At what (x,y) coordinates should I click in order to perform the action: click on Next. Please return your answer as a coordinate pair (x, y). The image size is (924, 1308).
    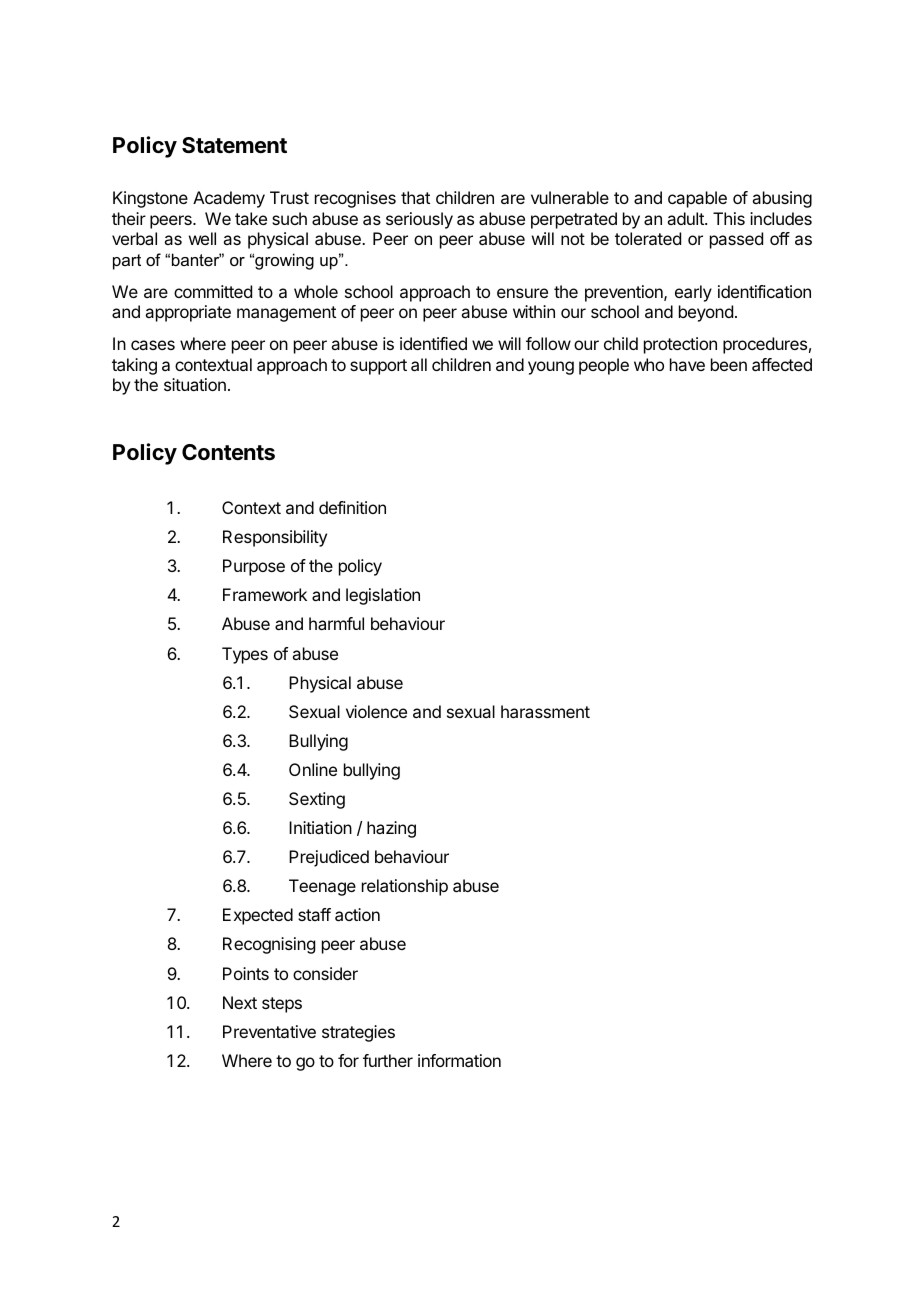
    Looking at the image, I should click on (240, 1002).
